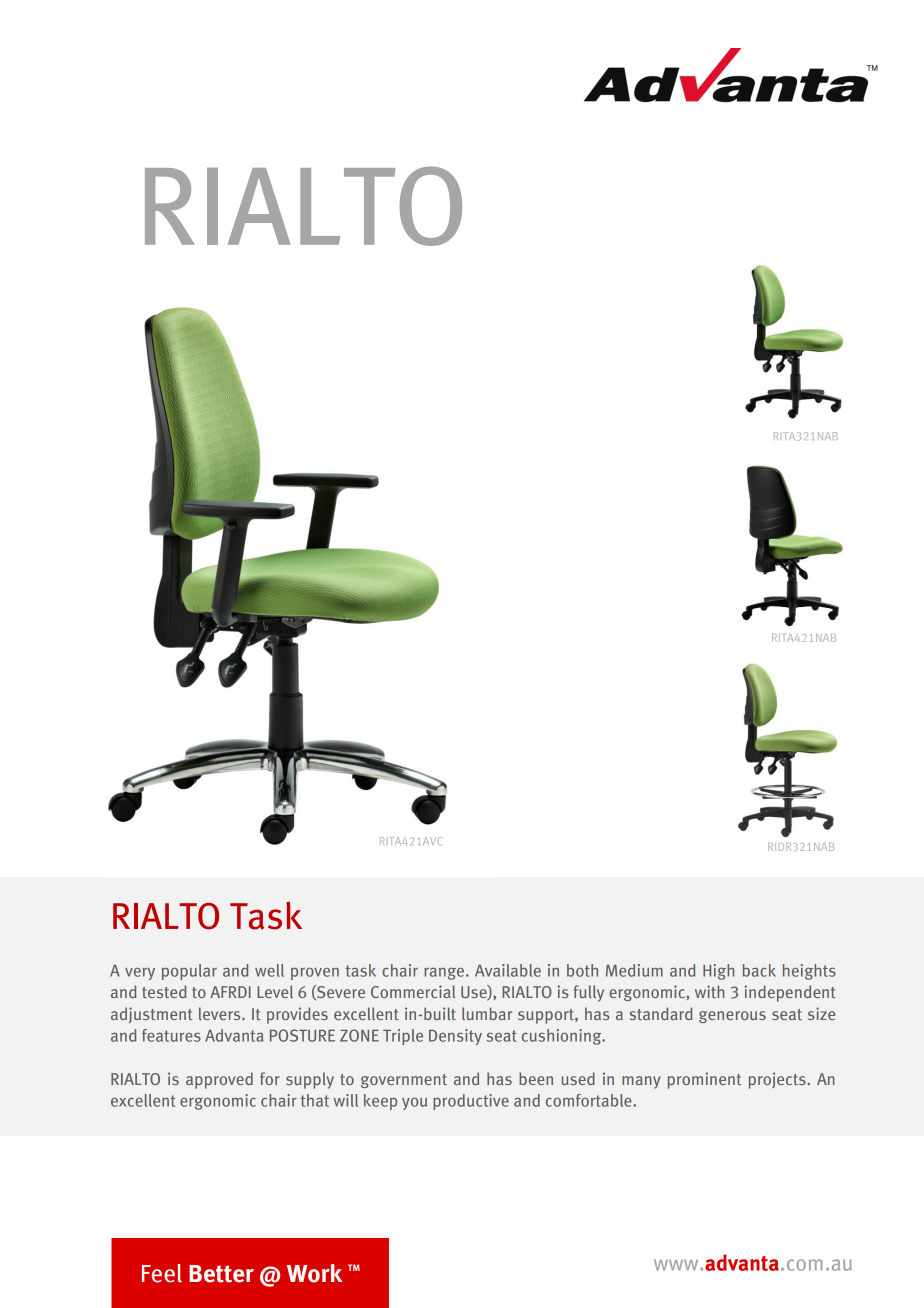 The image size is (924, 1308). Describe the element at coordinates (718, 972) in the image. I see `High` at that location.
